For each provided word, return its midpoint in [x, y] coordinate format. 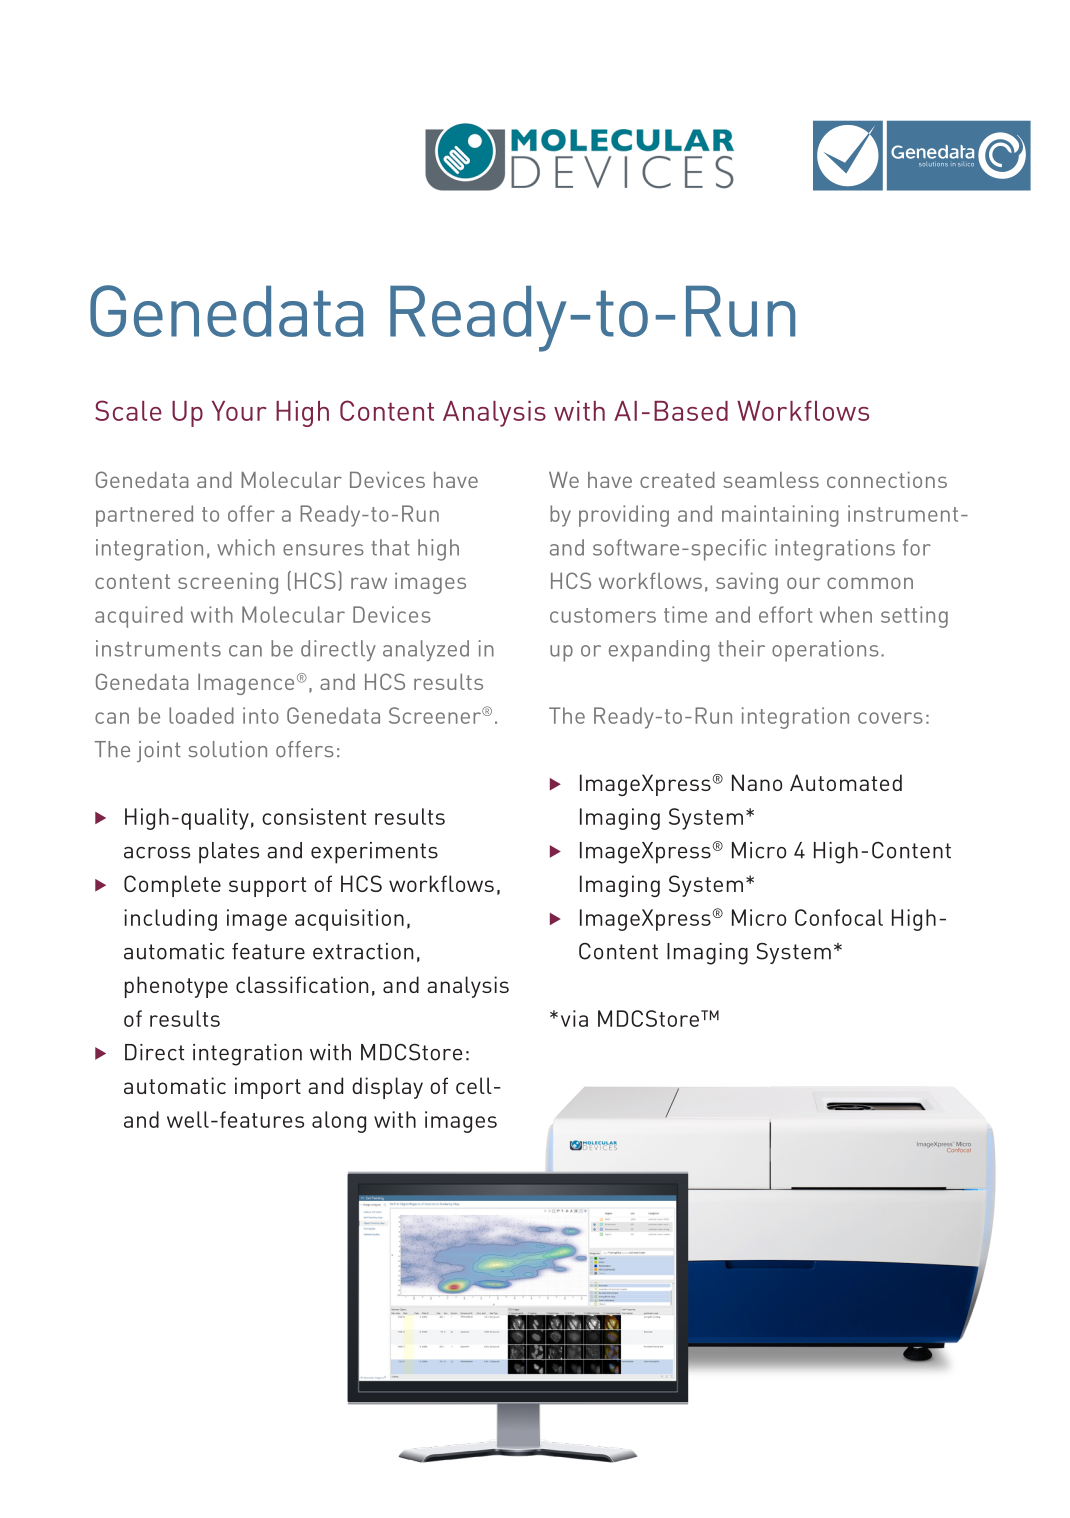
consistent [314, 816]
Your [239, 411]
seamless [771, 480]
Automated [846, 782]
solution [227, 749]
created [677, 480]
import [268, 1088]
